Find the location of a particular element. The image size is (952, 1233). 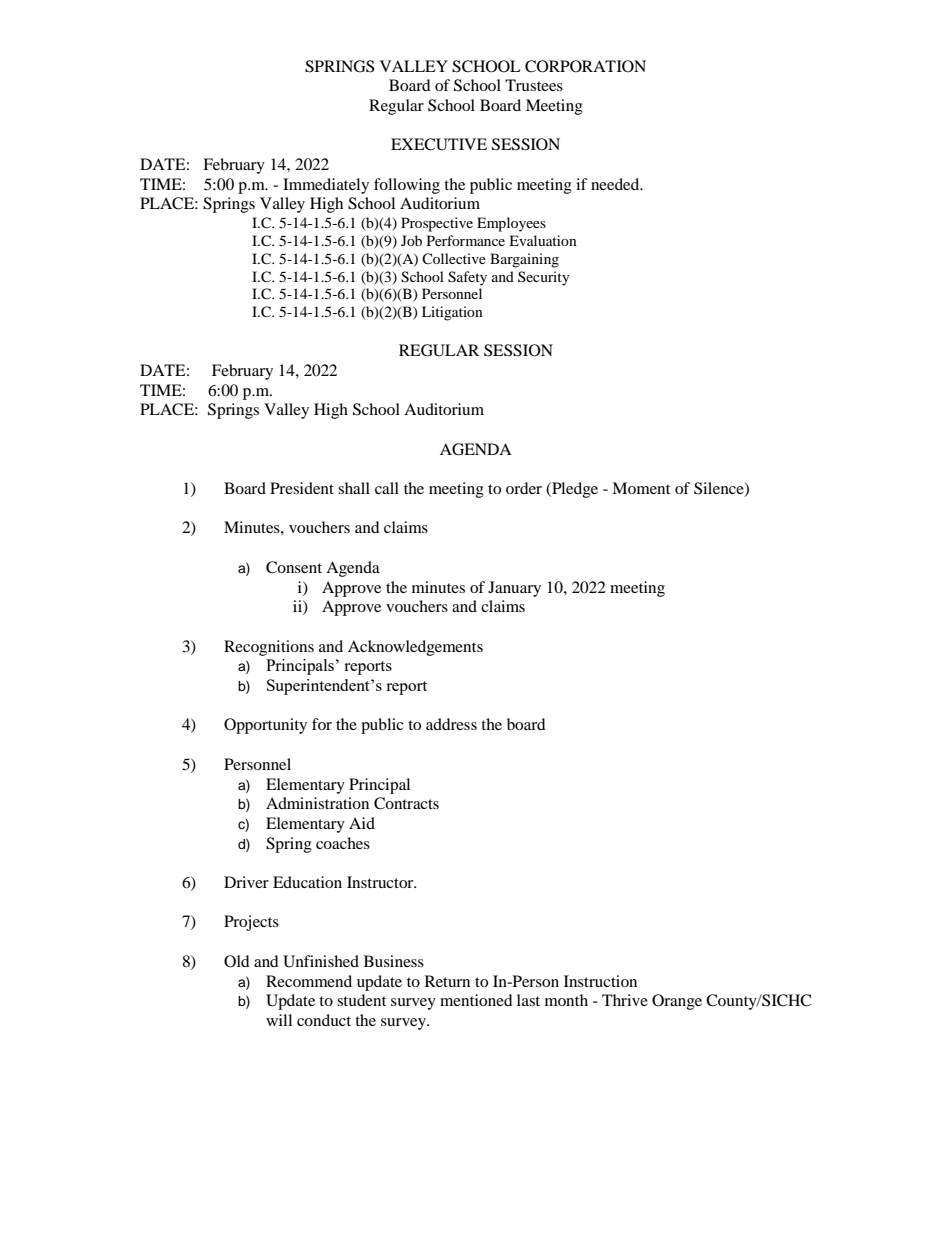

Immediately is located at coordinates (326, 186).
